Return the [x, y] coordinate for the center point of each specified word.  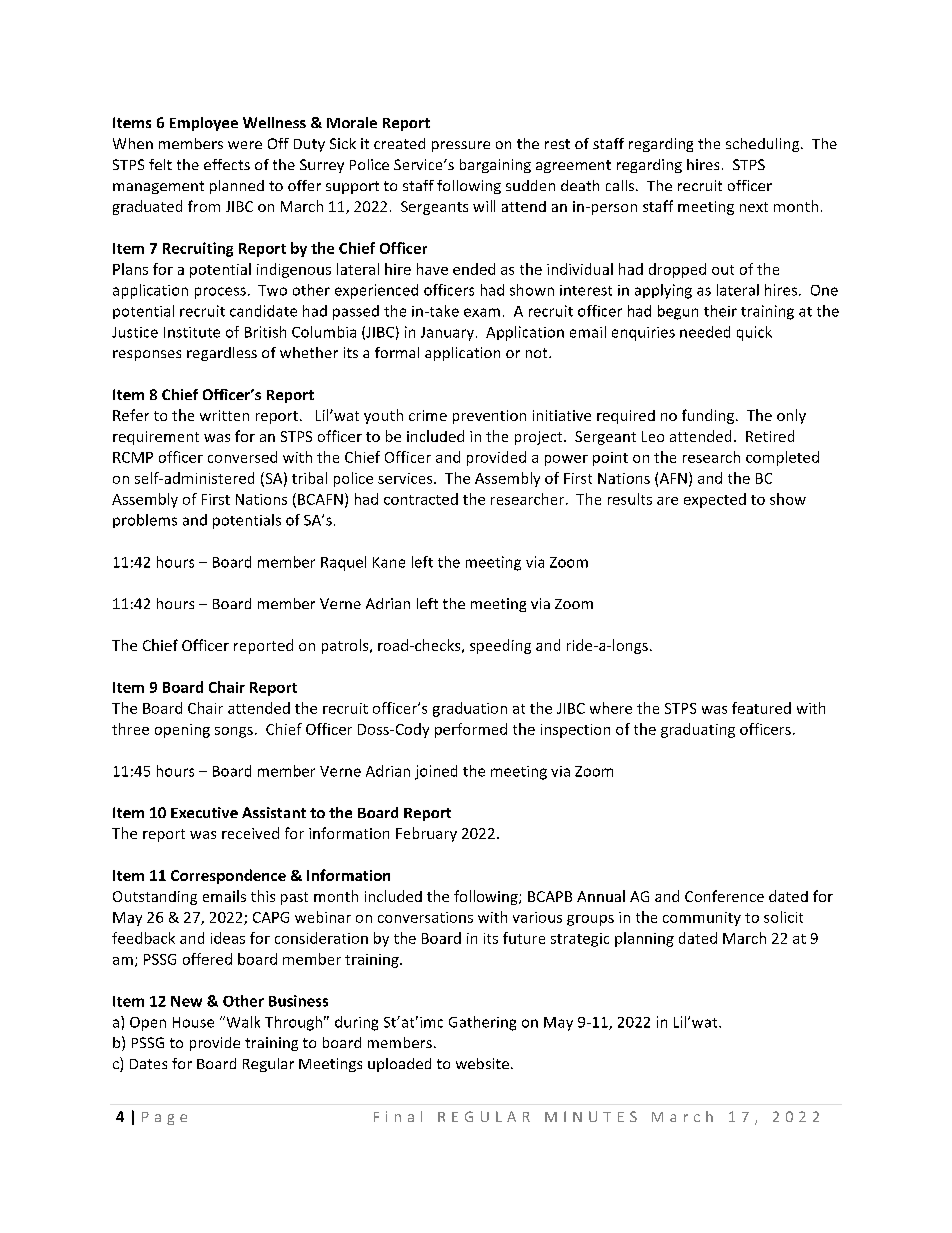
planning [644, 939]
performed [471, 730]
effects [227, 164]
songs [234, 732]
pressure [461, 146]
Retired [770, 436]
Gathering [482, 1023]
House [193, 1022]
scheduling [764, 145]
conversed [242, 457]
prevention [489, 417]
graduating [698, 730]
